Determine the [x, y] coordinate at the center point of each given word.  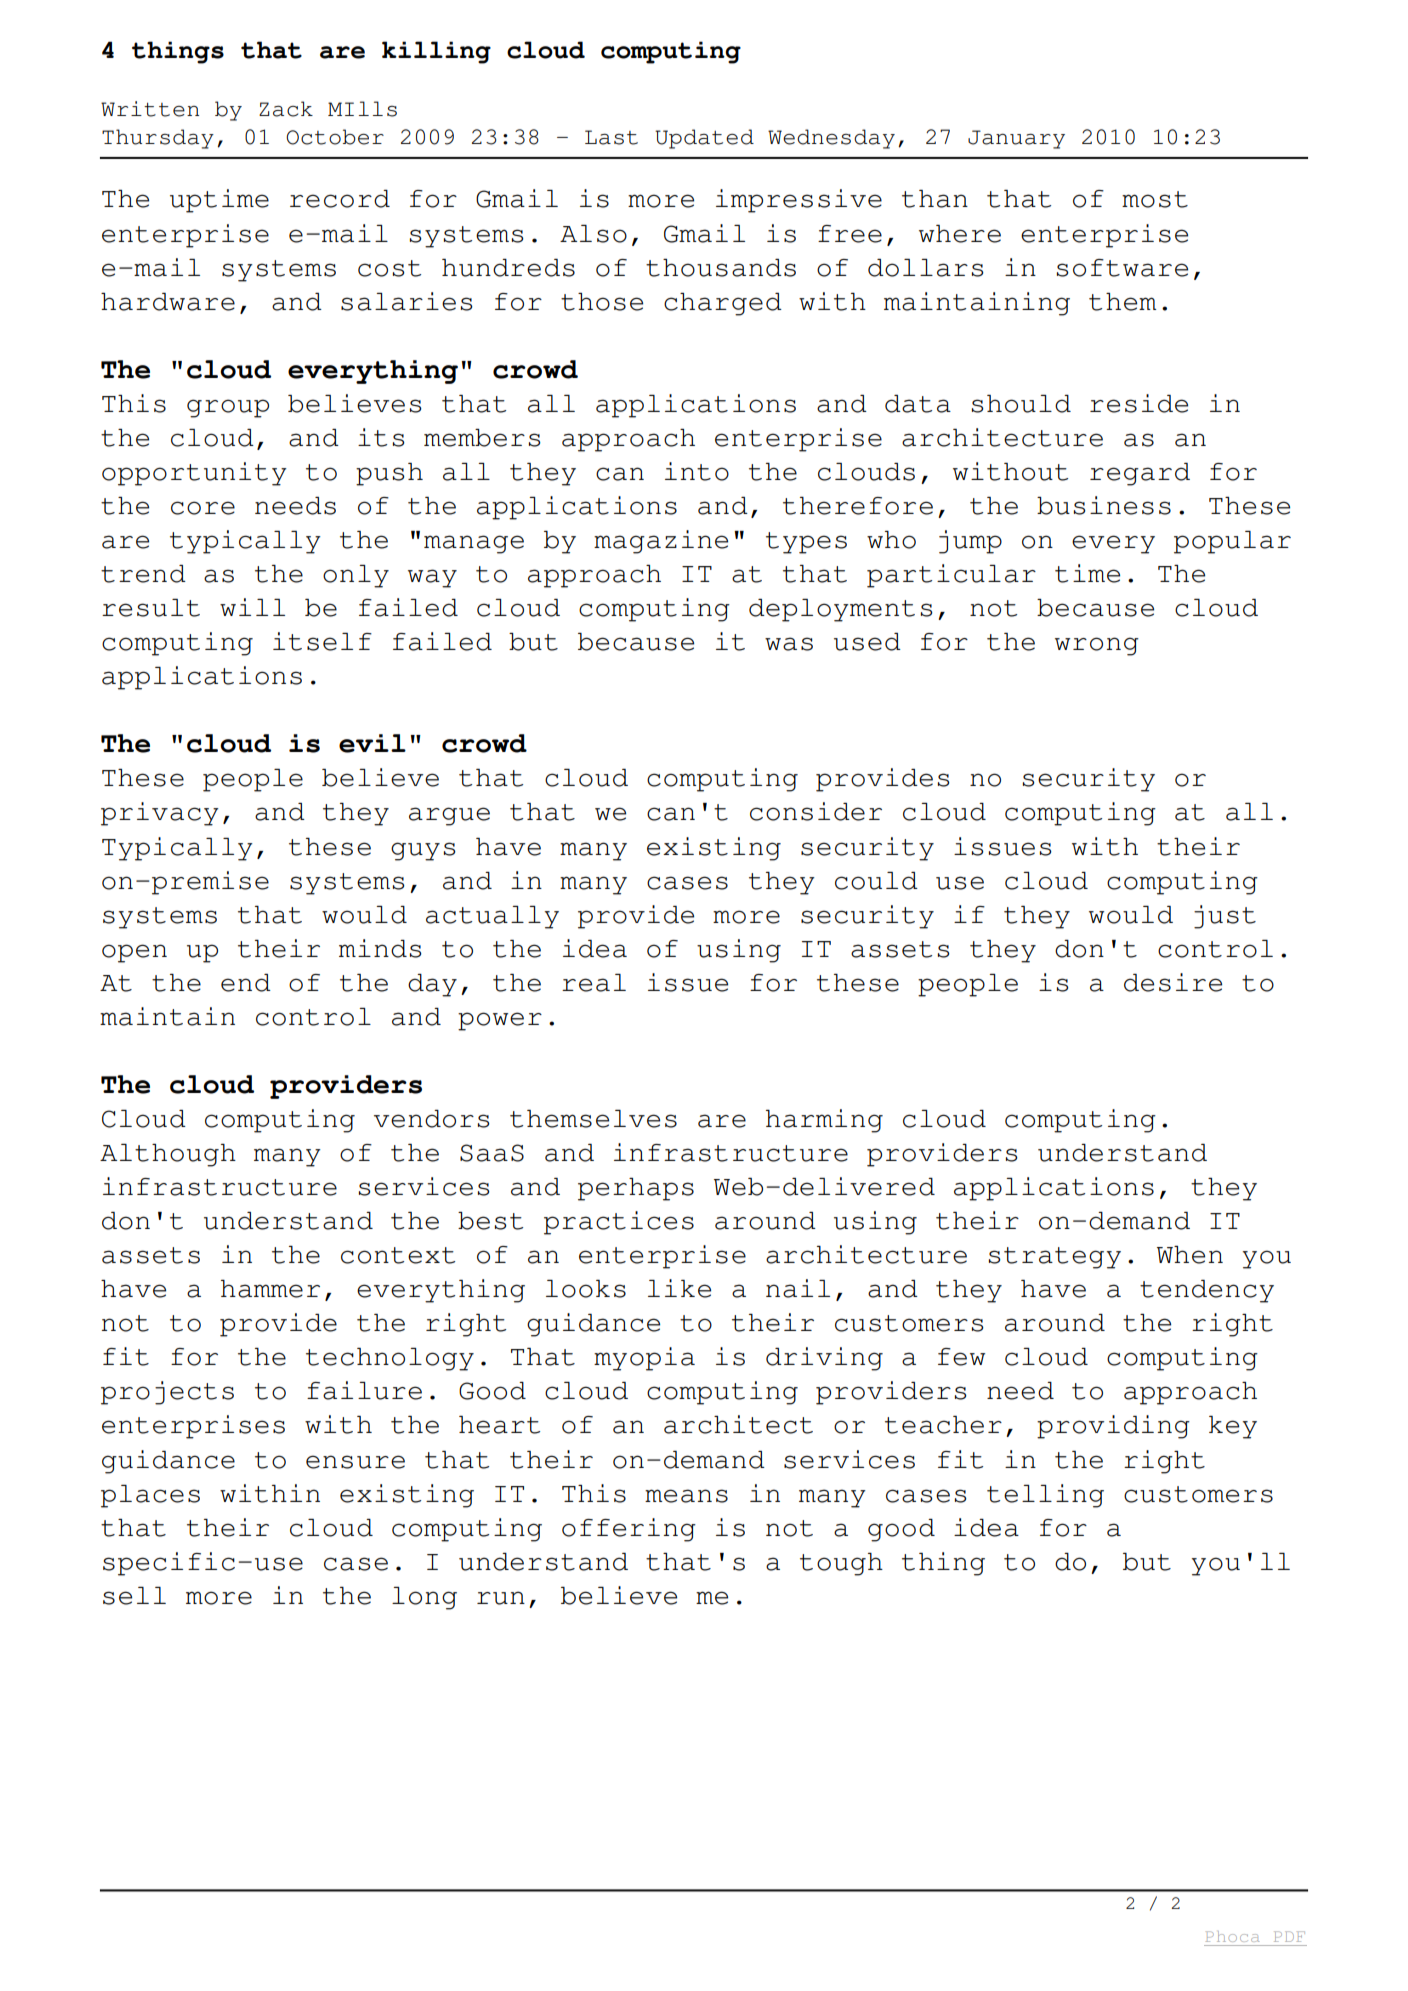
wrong [1097, 646]
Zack [286, 109]
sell [134, 1596]
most [1155, 199]
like [679, 1288]
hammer [270, 1289]
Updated [704, 139]
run [501, 1598]
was [789, 644]
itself [322, 641]
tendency [1207, 1291]
